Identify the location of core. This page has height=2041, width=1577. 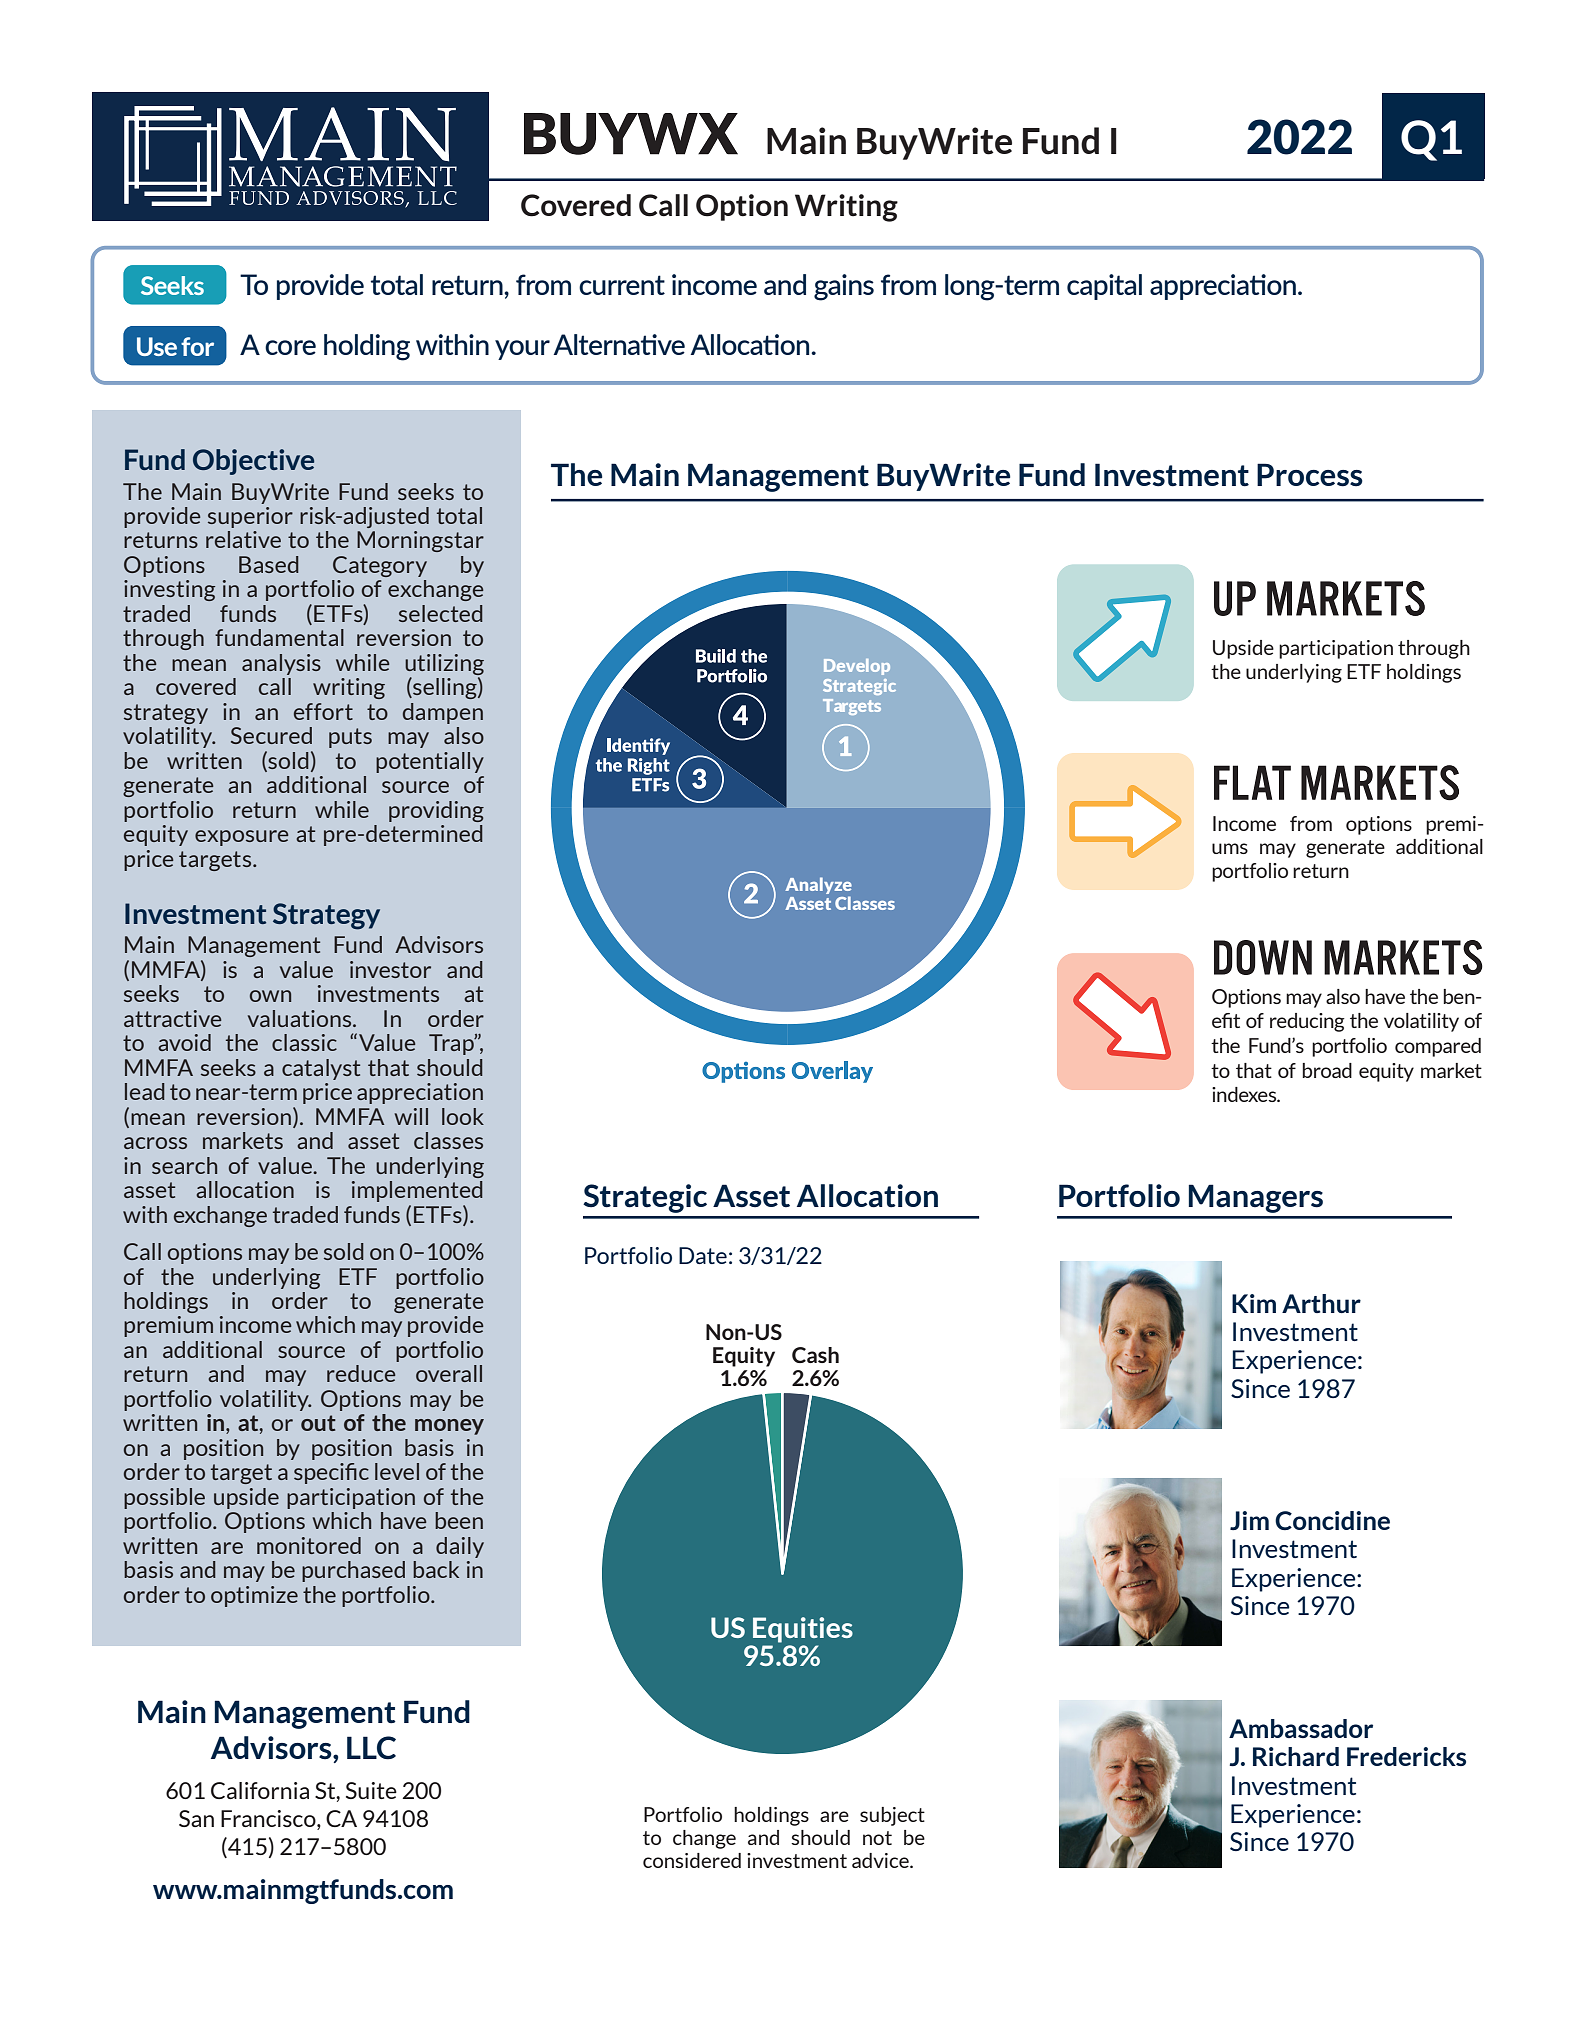
(290, 347).
